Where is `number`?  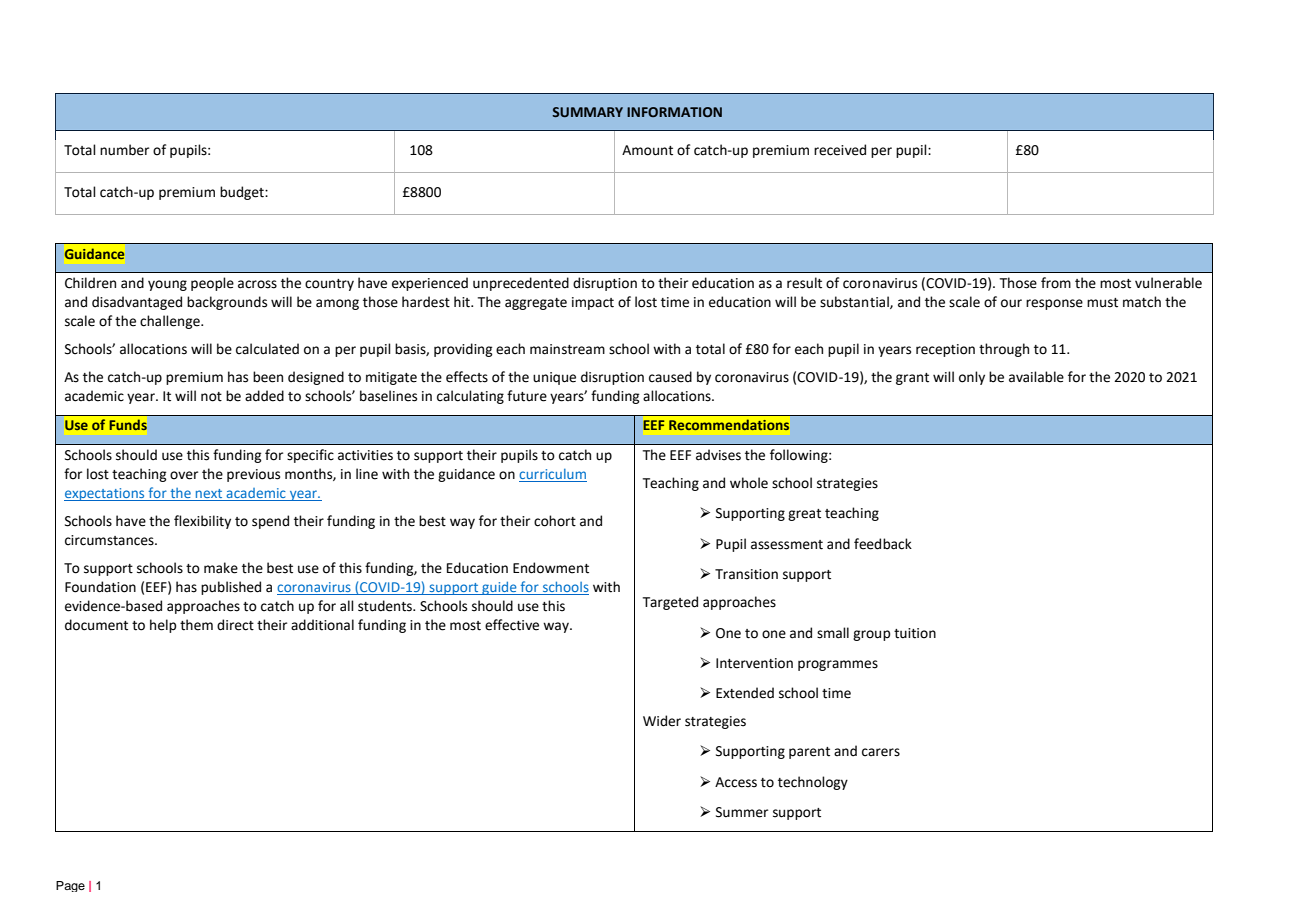 number is located at coordinates (124, 150).
